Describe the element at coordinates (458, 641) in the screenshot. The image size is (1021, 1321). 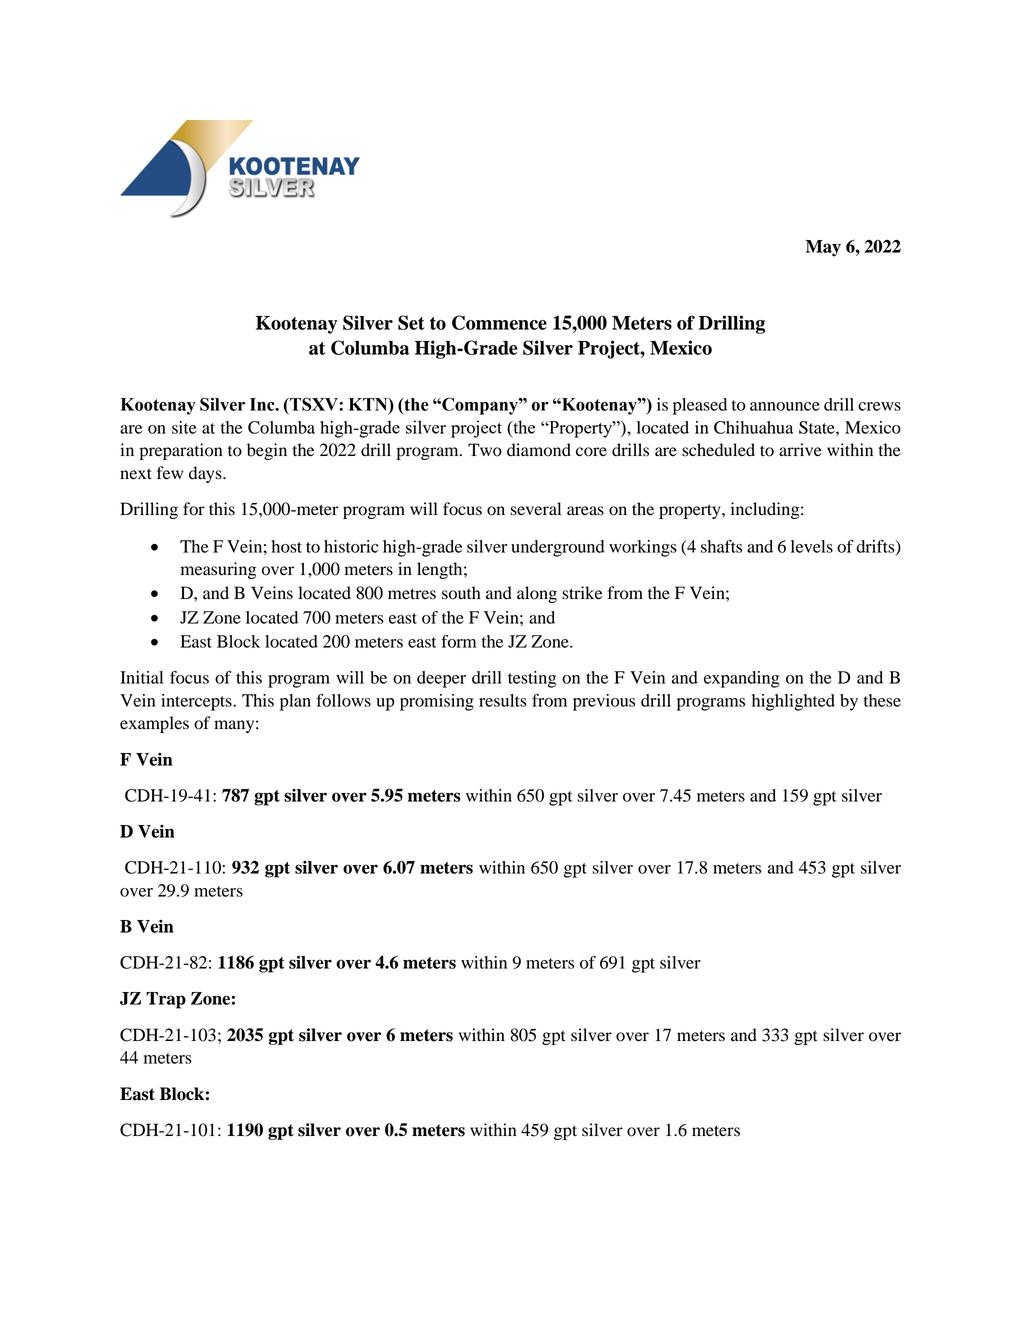
I see `form` at that location.
